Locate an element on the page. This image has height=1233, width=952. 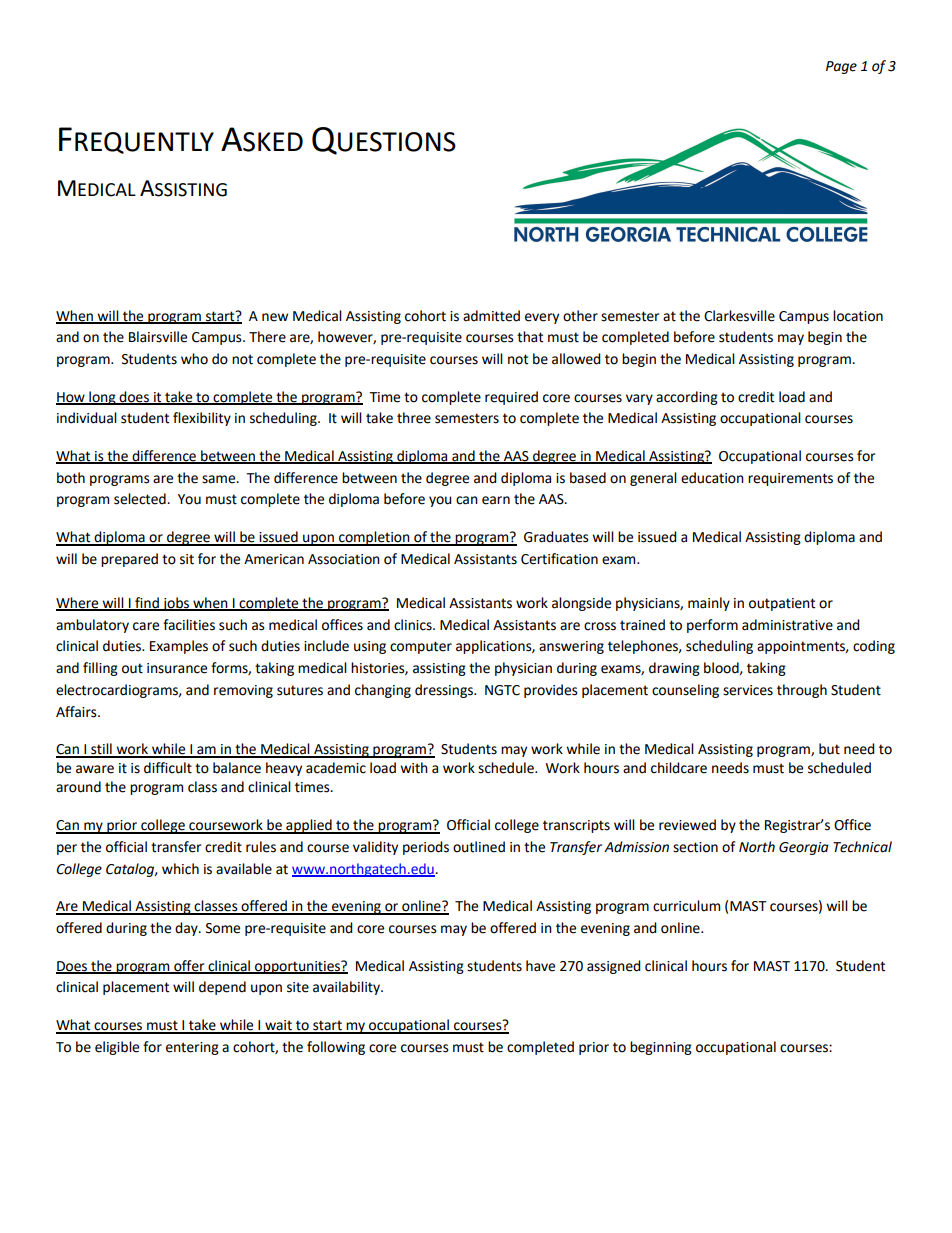
outpatient is located at coordinates (782, 604).
